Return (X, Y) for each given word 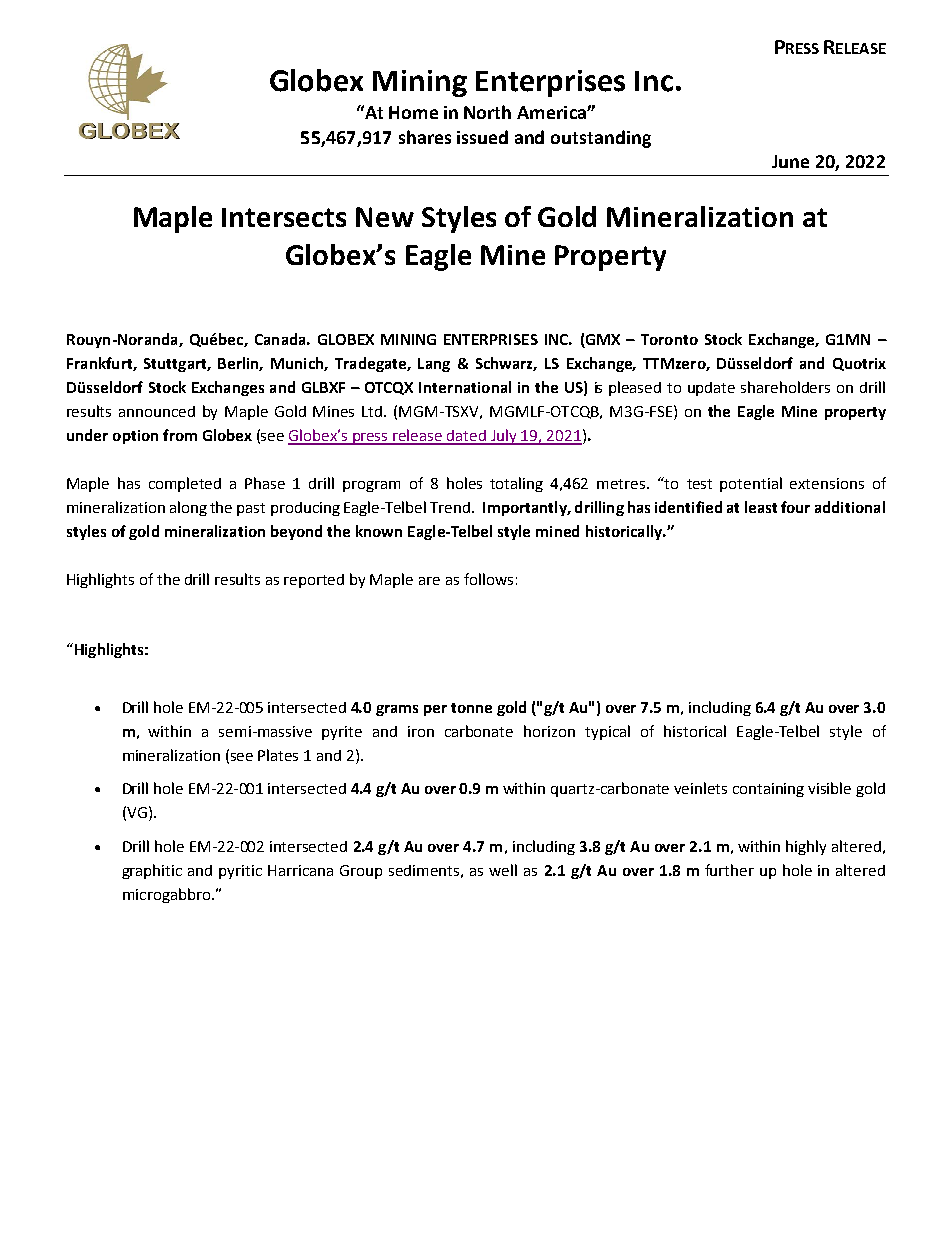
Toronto (669, 339)
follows (488, 579)
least (761, 507)
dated (467, 437)
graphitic (152, 871)
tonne (471, 708)
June (790, 161)
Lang (434, 365)
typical (607, 732)
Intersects (284, 217)
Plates (278, 755)
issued (482, 137)
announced (157, 411)
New (385, 217)
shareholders (785, 387)
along (188, 508)
